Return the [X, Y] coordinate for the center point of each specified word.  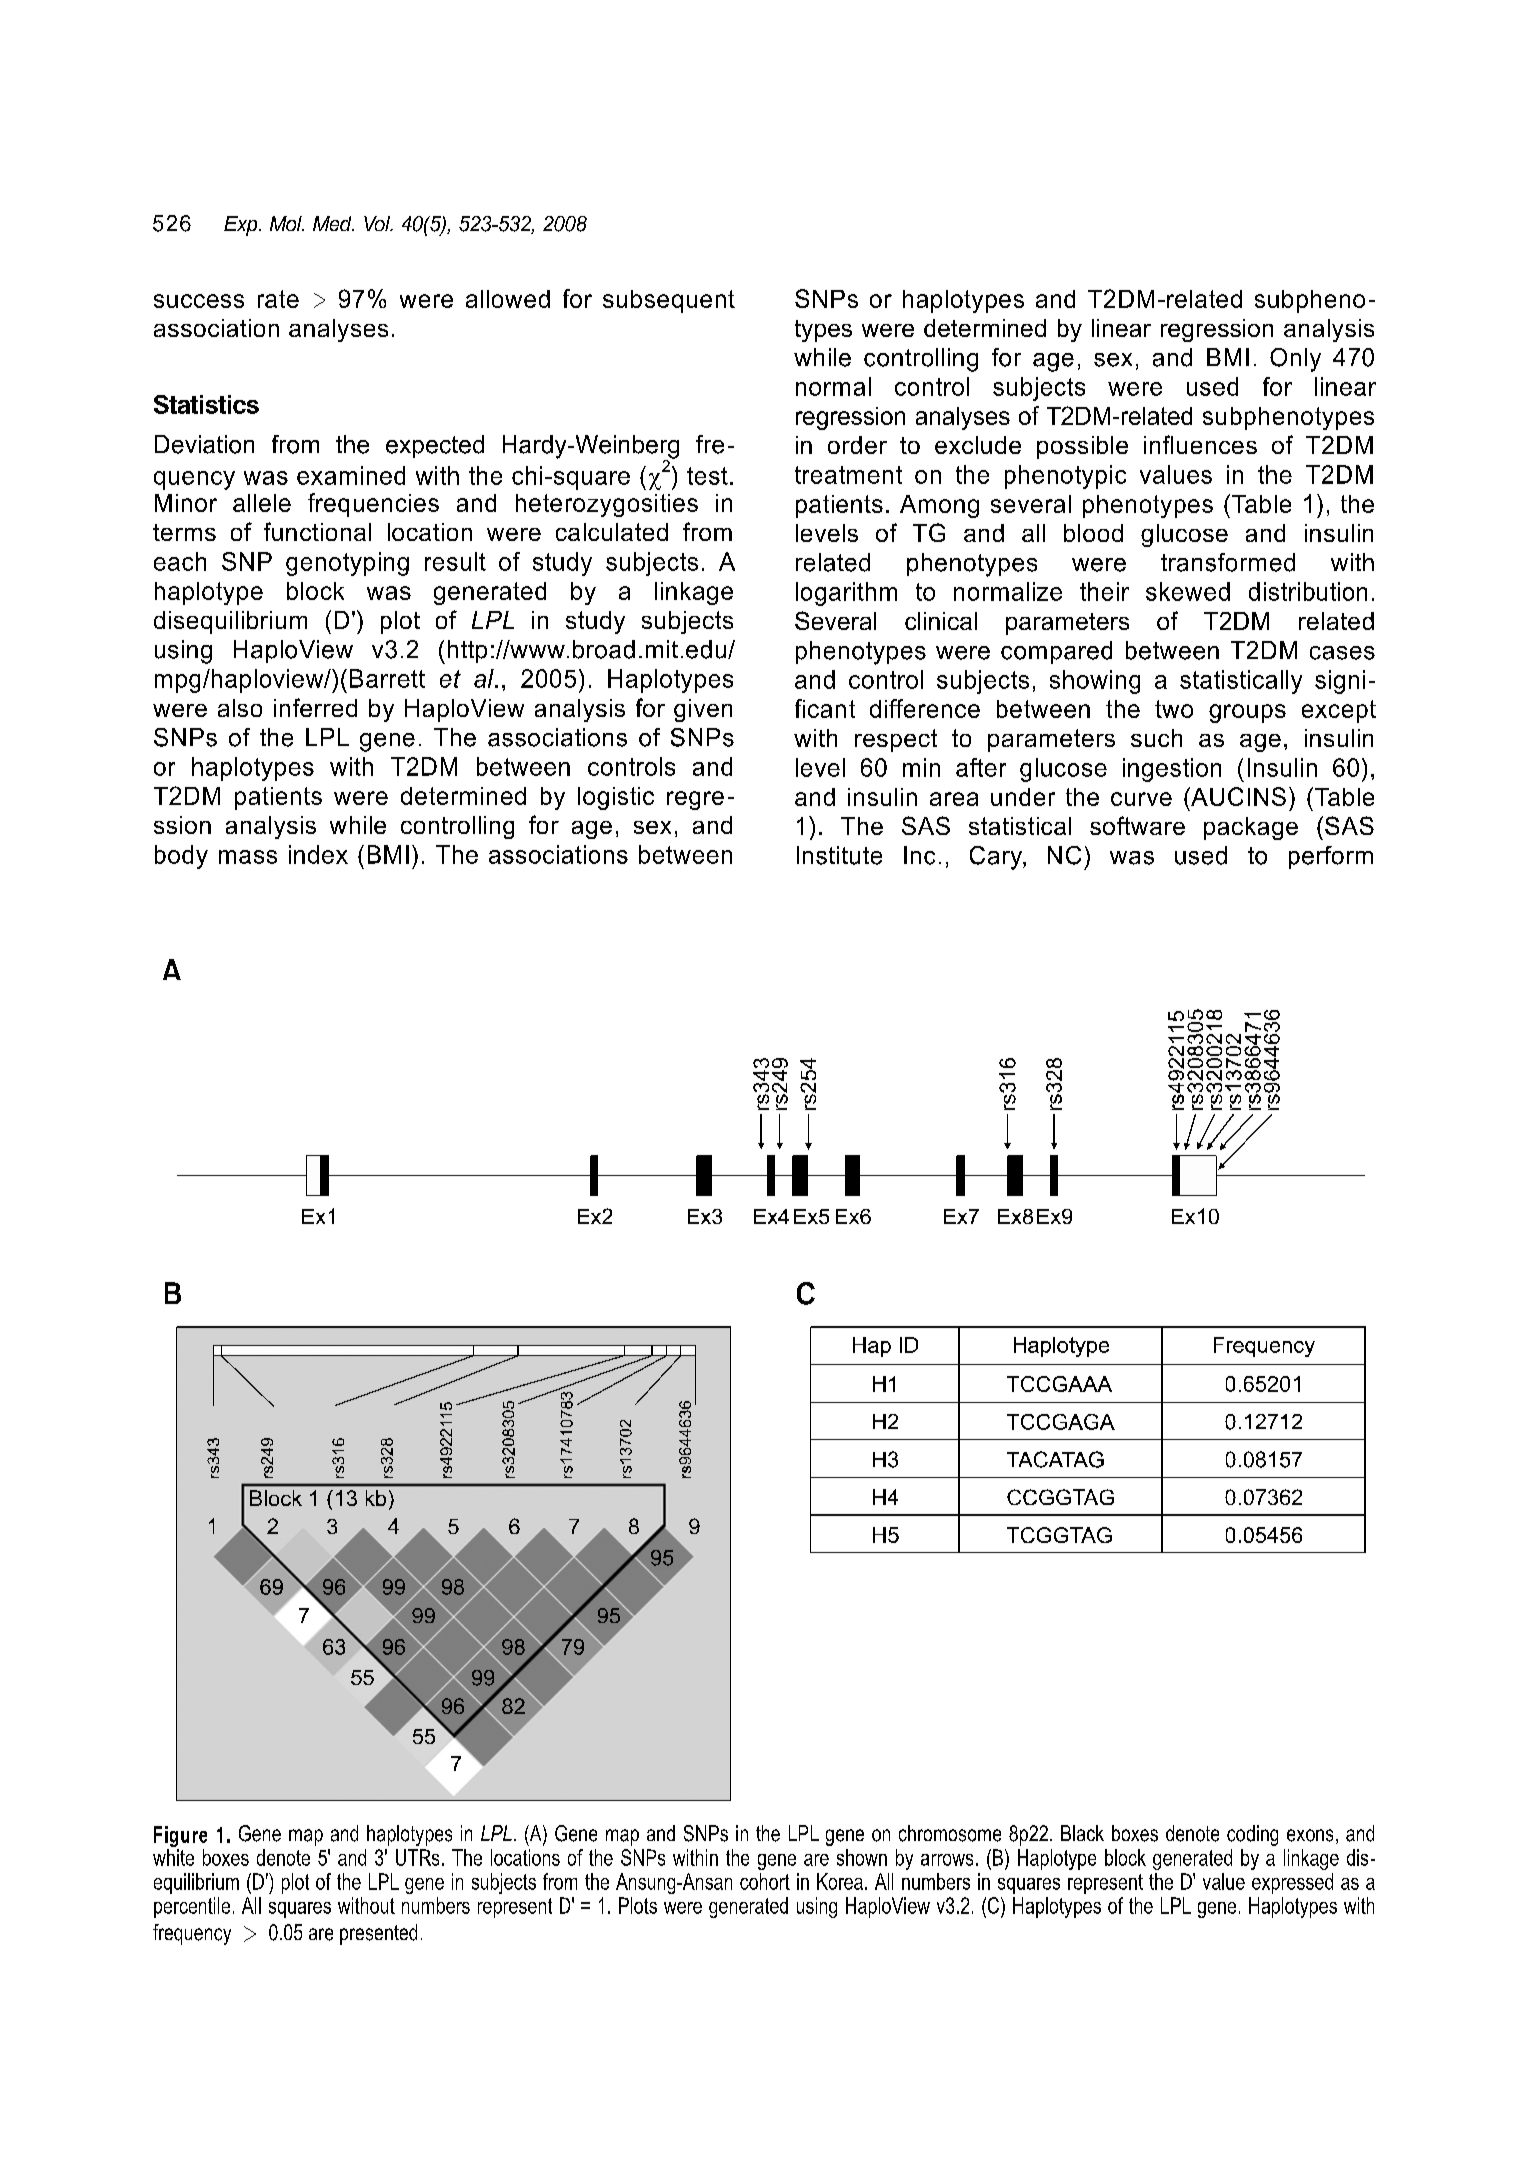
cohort [765, 1881]
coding [1252, 1835]
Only [1295, 360]
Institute [839, 855]
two [1174, 709]
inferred [315, 707]
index [318, 854]
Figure [180, 1838]
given [703, 710]
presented [378, 1934]
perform [1331, 857]
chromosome [950, 1833]
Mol [287, 223]
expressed [1292, 1883]
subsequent [669, 301]
